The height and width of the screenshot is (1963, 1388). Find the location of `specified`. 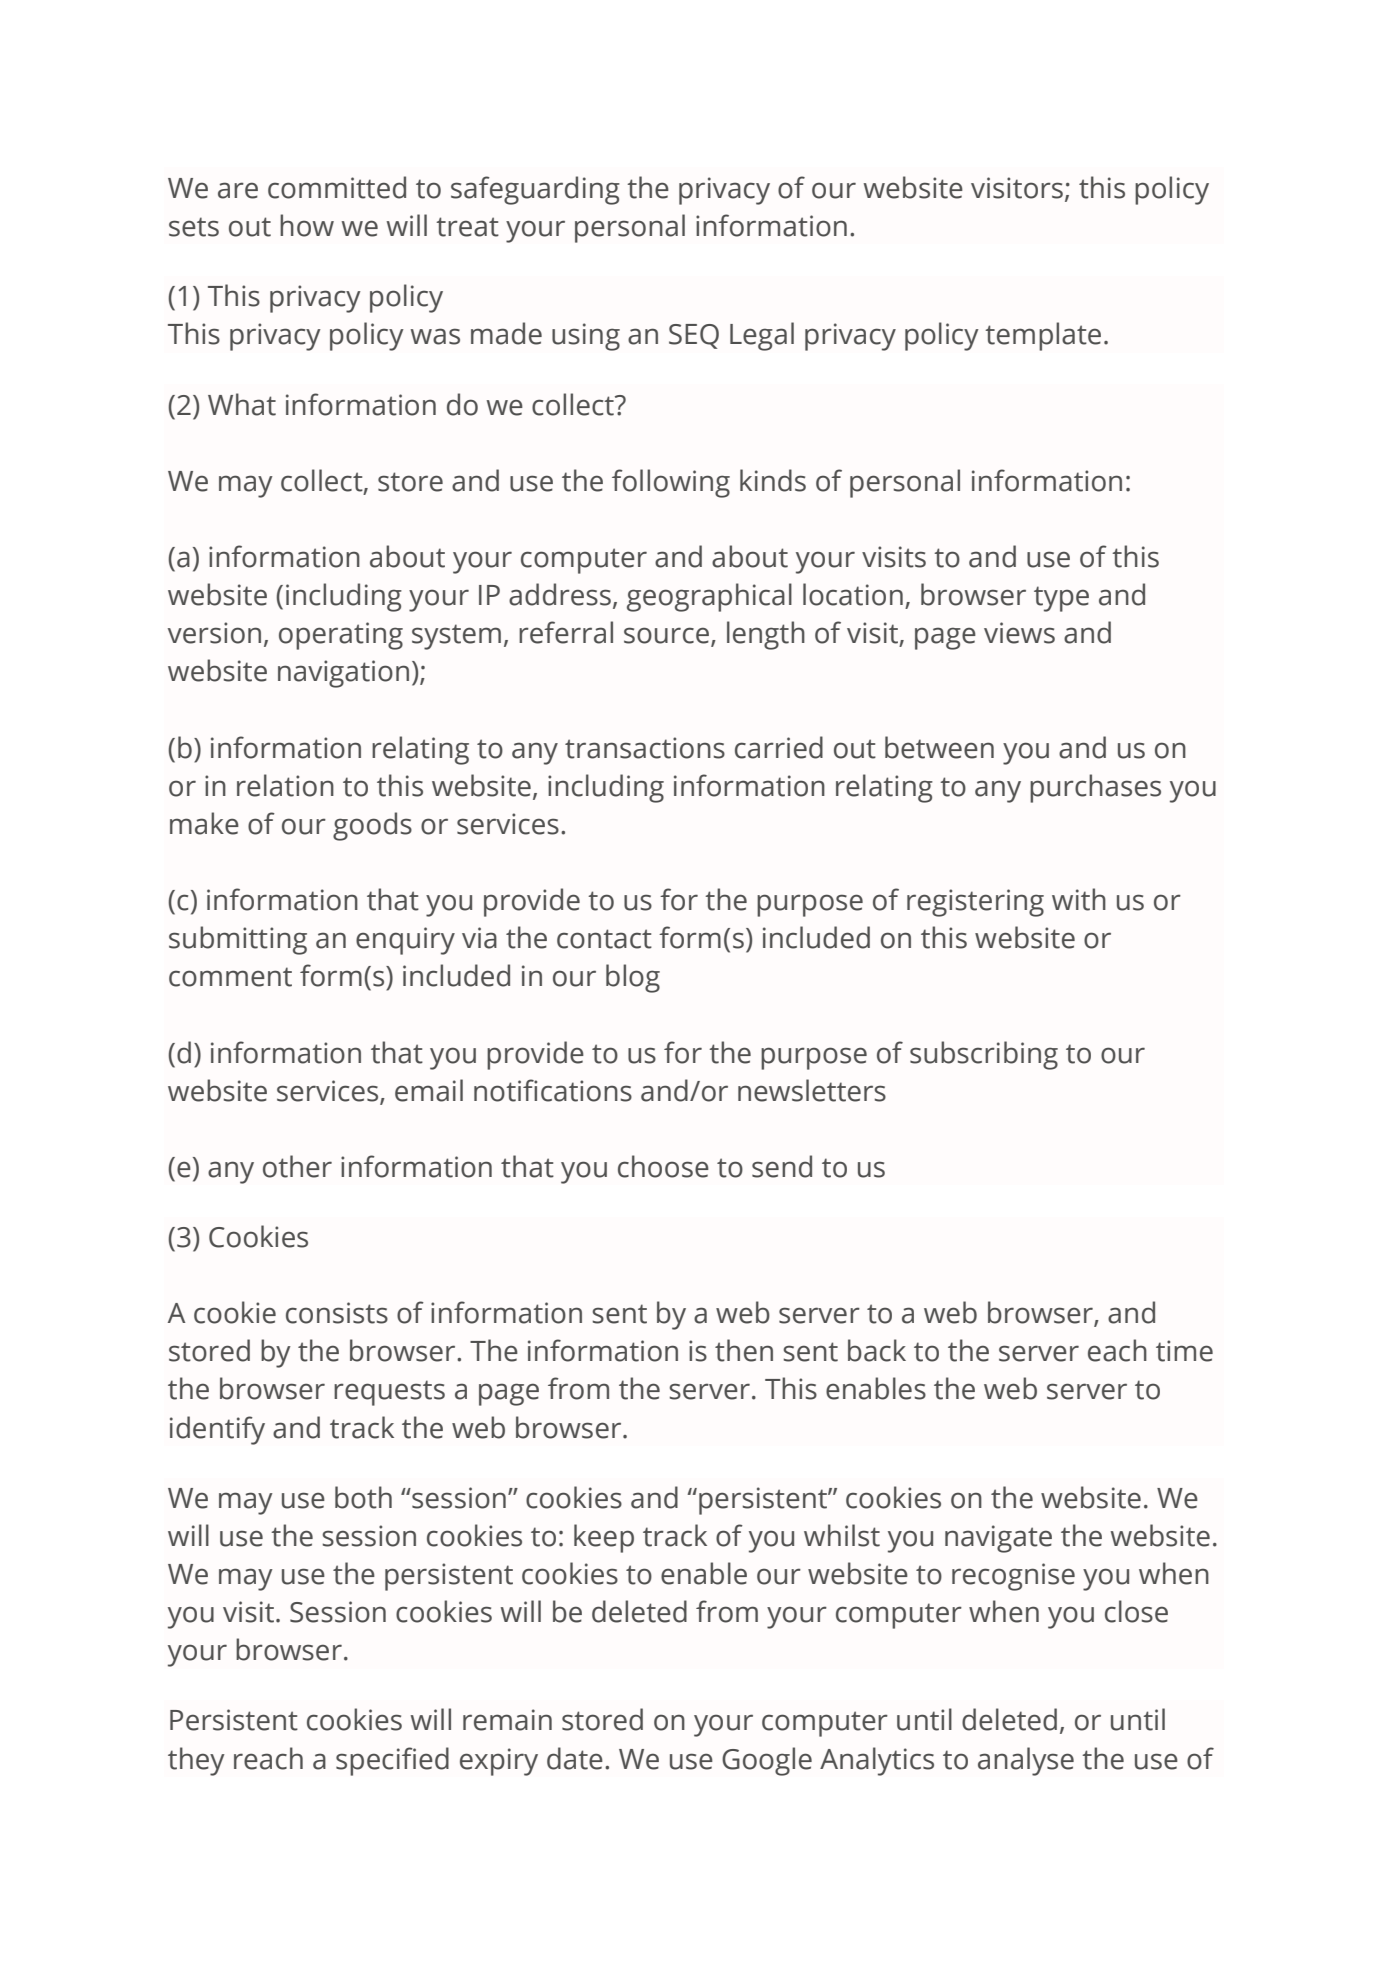

specified is located at coordinates (392, 1761).
